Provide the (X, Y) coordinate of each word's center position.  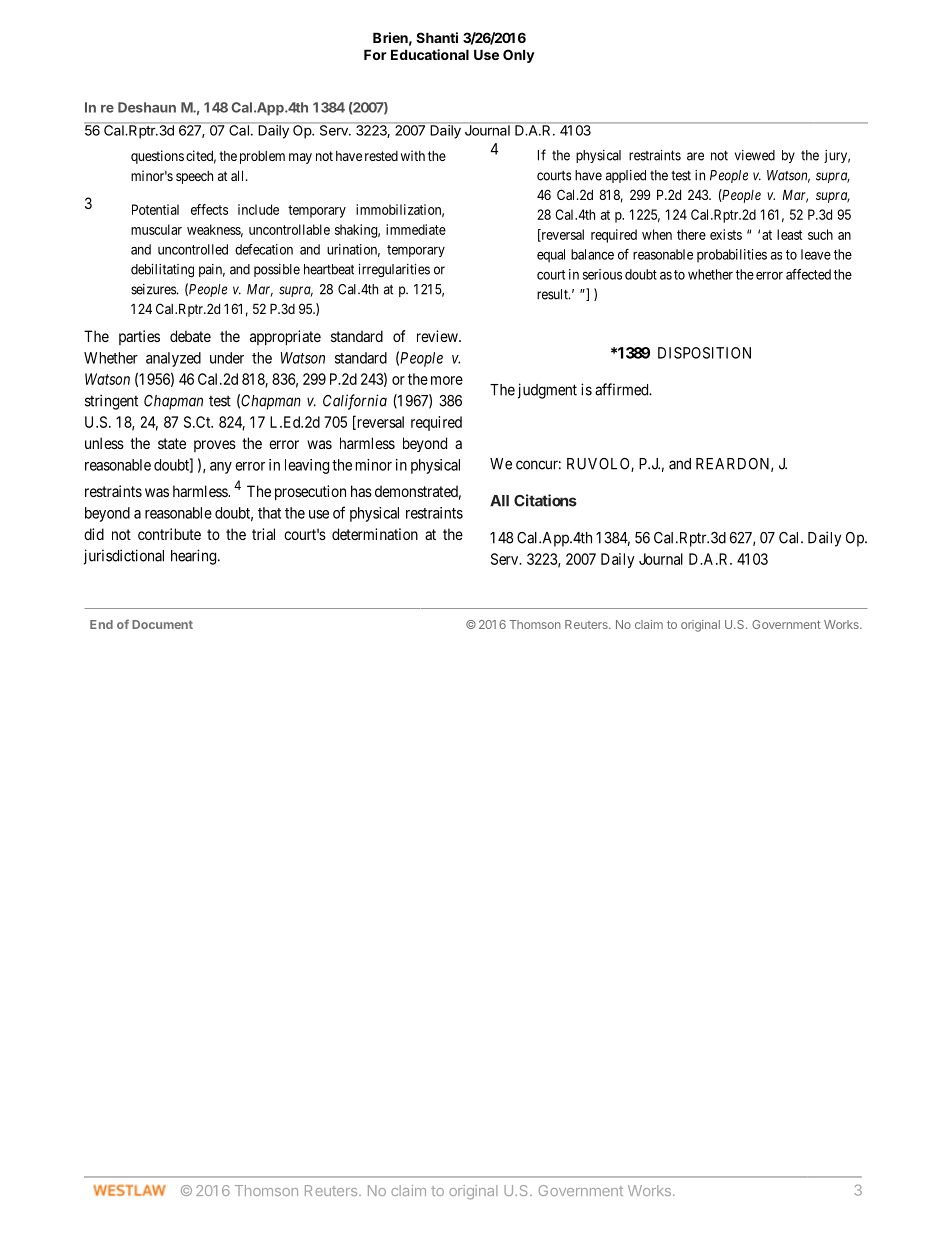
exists (726, 234)
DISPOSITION (704, 353)
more (447, 380)
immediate (416, 229)
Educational (430, 54)
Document (162, 624)
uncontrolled (193, 249)
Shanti (437, 37)
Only (519, 56)
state (172, 443)
